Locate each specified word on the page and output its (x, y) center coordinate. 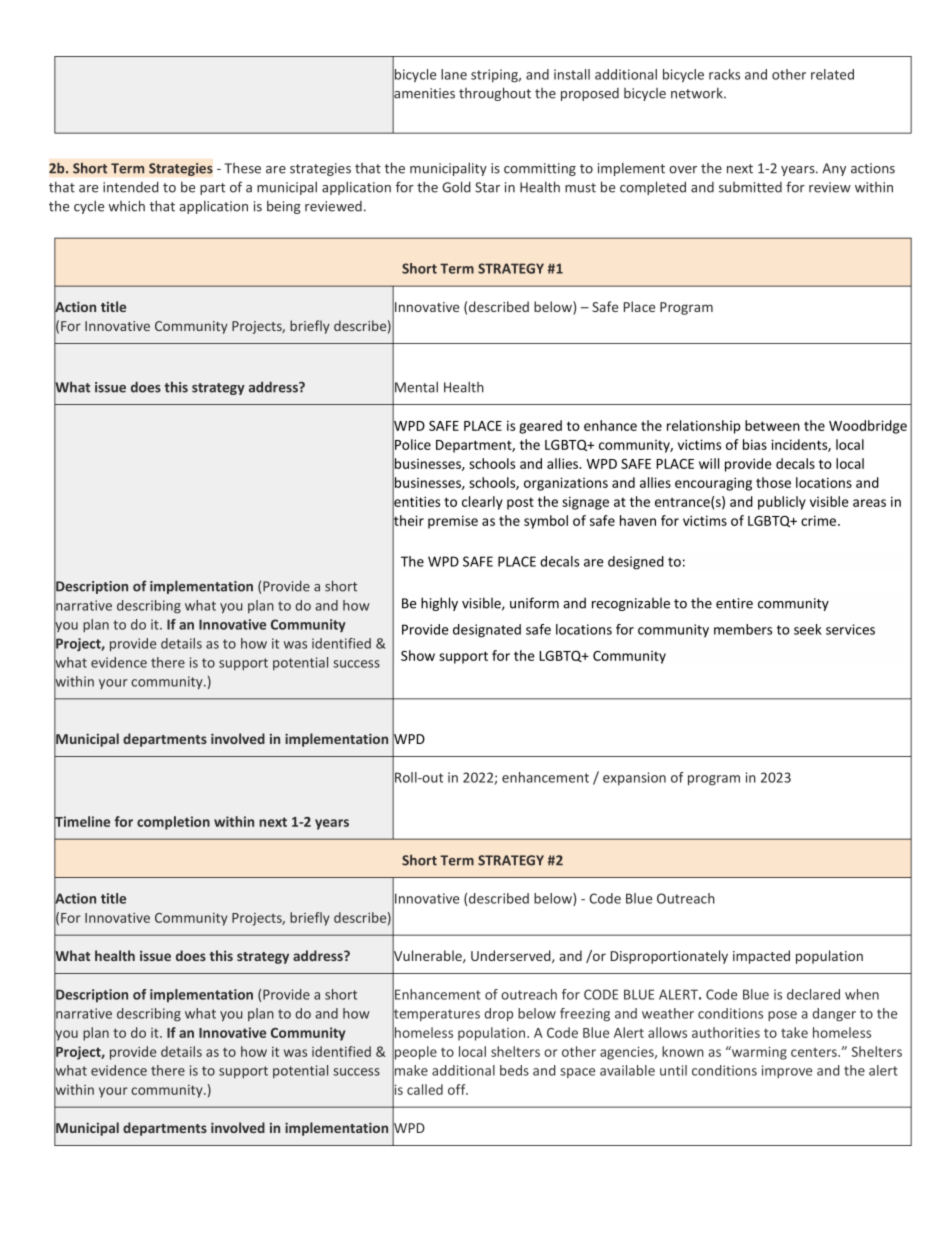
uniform (534, 603)
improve (787, 1071)
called (425, 1089)
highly (439, 604)
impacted (761, 957)
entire (734, 603)
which (126, 206)
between (772, 425)
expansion (634, 778)
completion (173, 823)
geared (540, 427)
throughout (495, 94)
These (243, 168)
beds (514, 1070)
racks (724, 74)
